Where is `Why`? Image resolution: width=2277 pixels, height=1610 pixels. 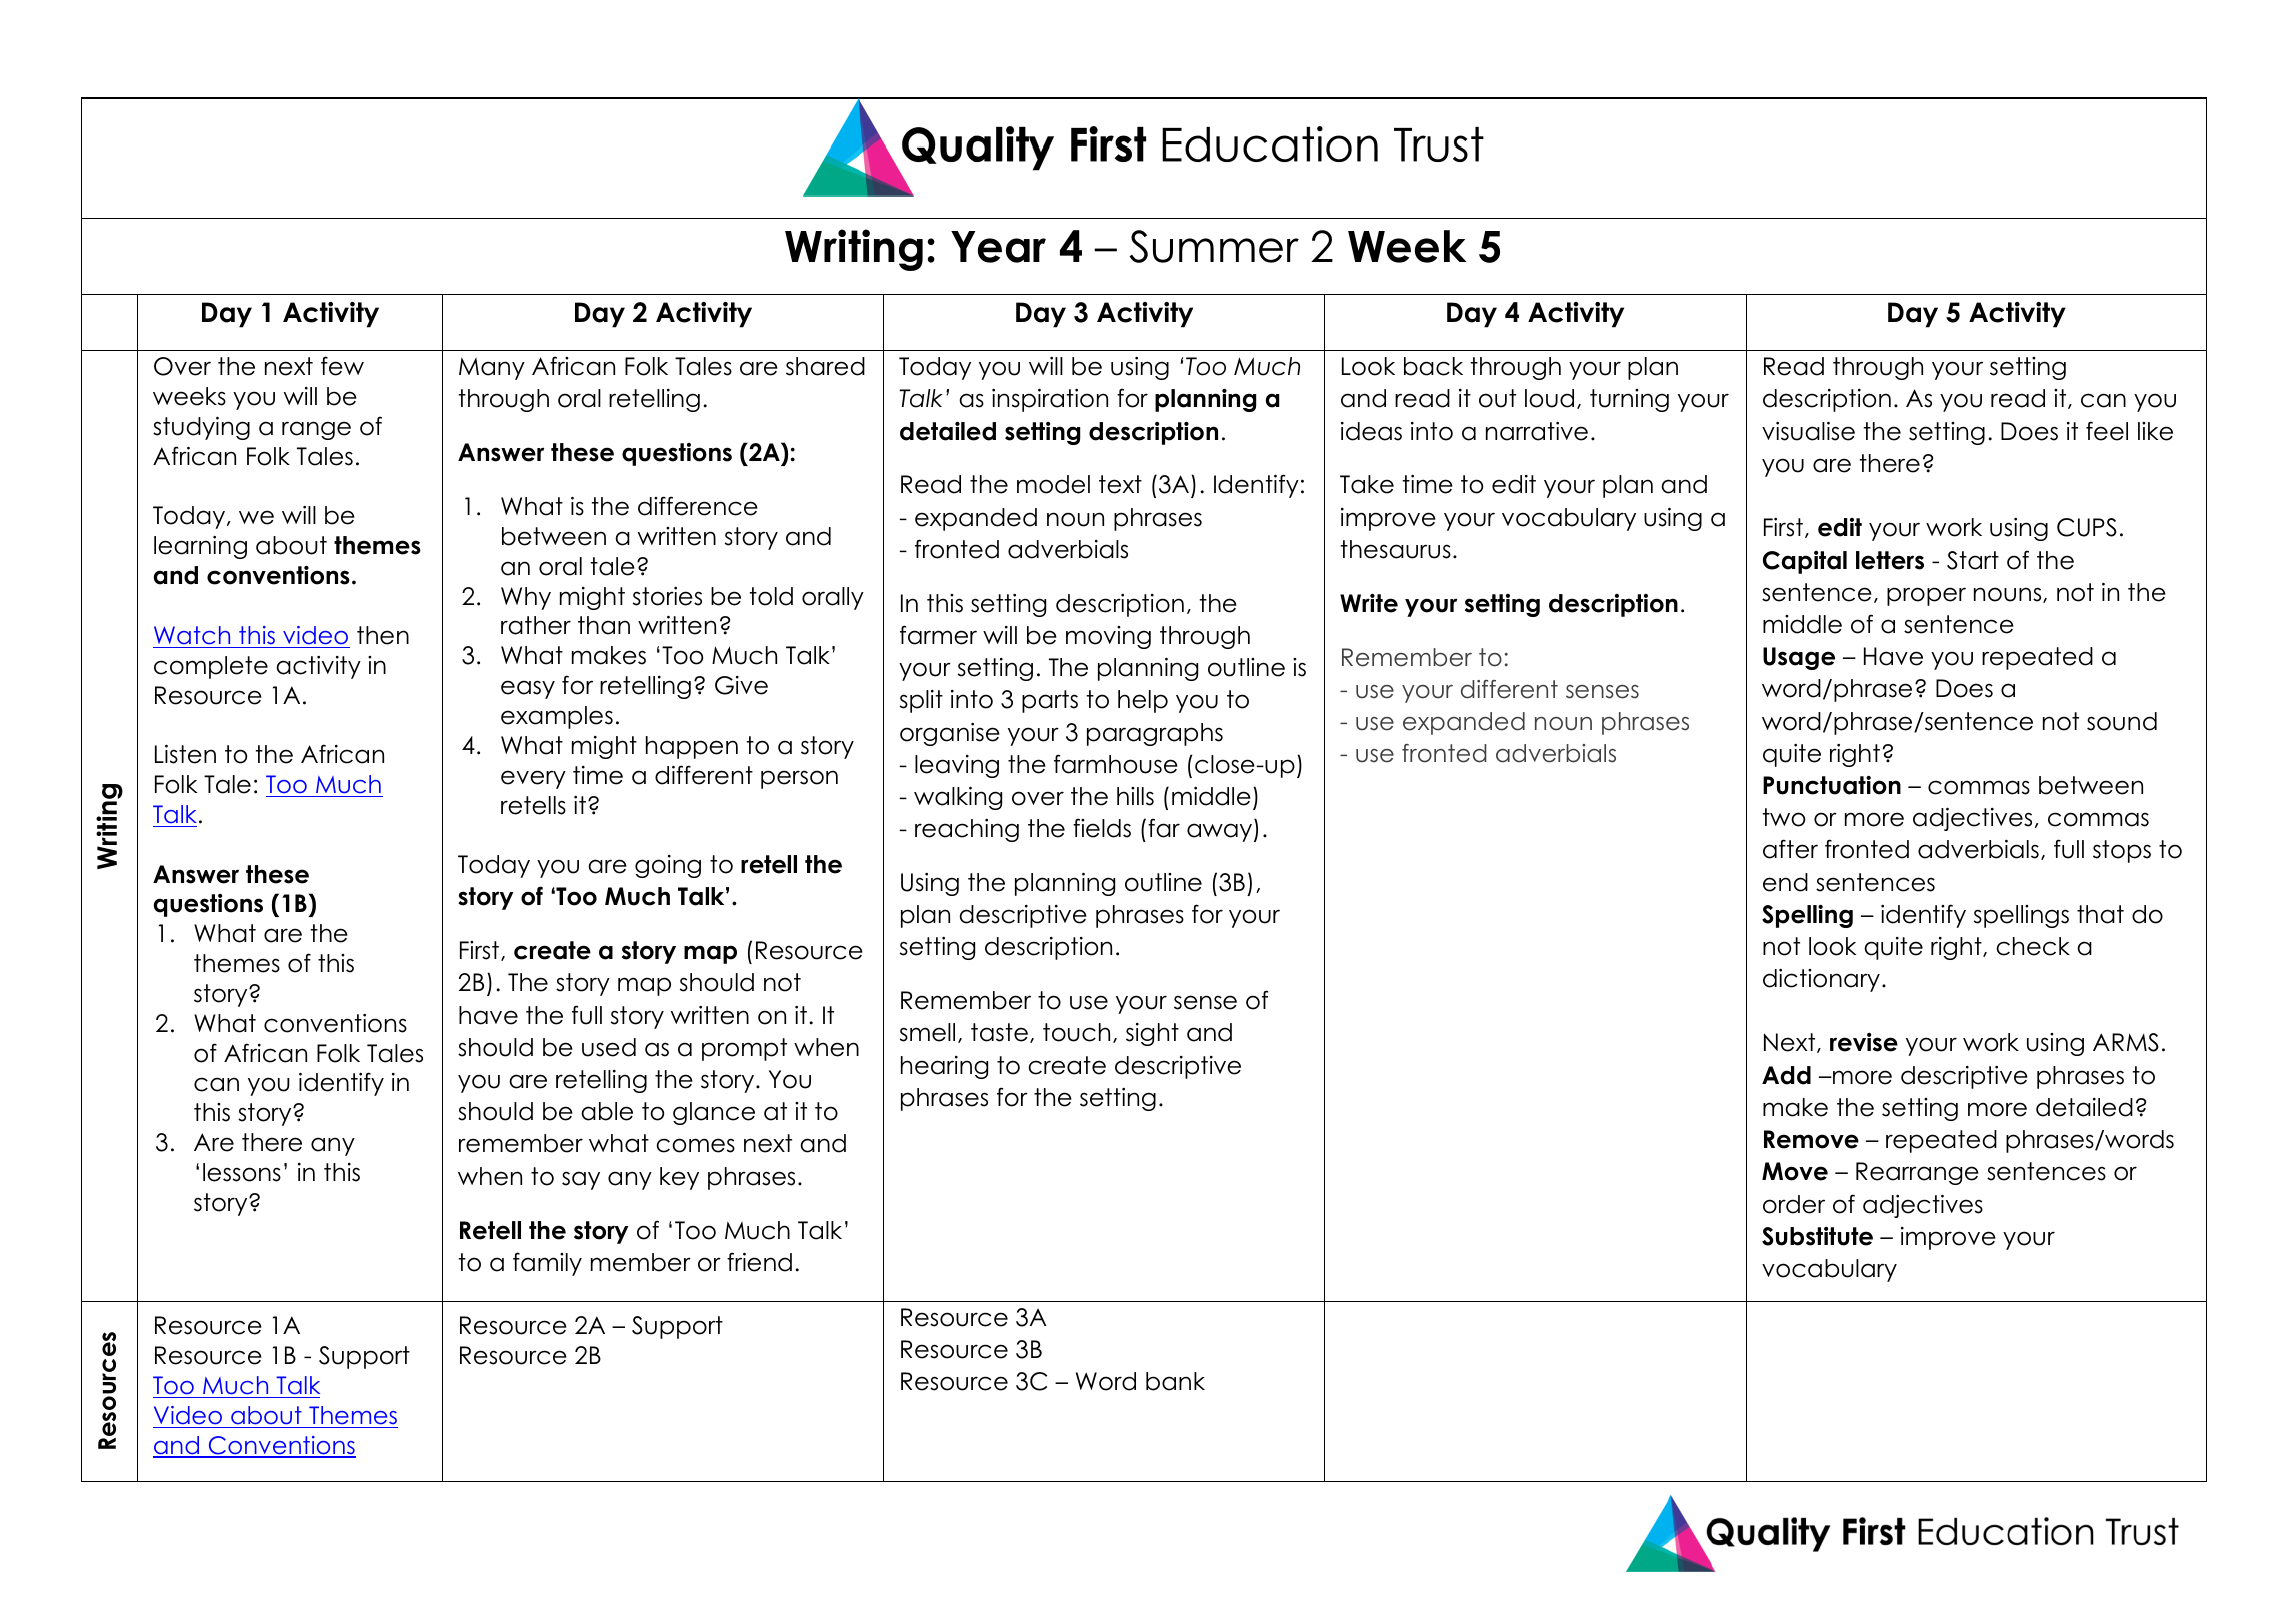 Why is located at coordinates (526, 598).
